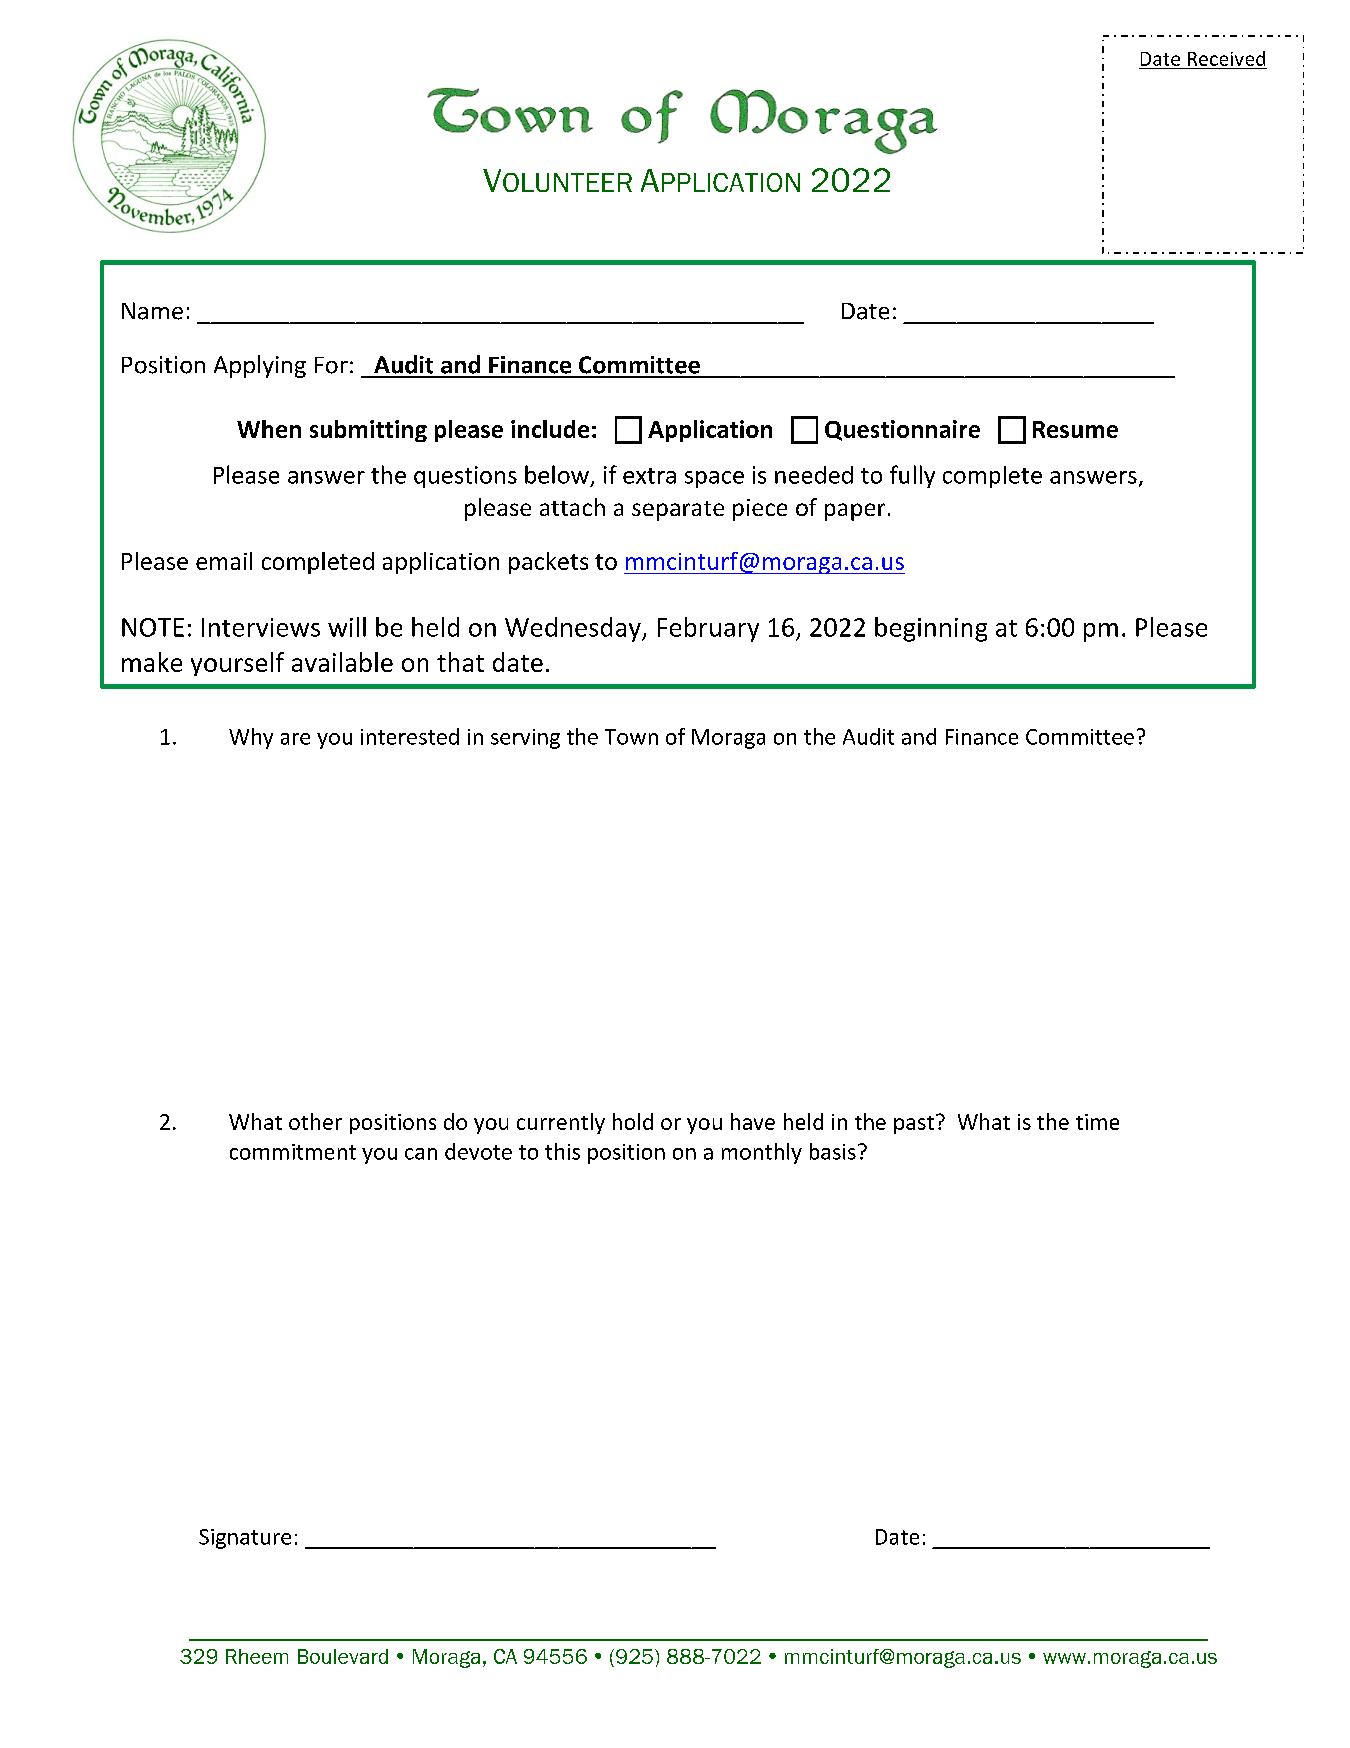  Describe the element at coordinates (931, 629) in the page. I see `beginning` at that location.
